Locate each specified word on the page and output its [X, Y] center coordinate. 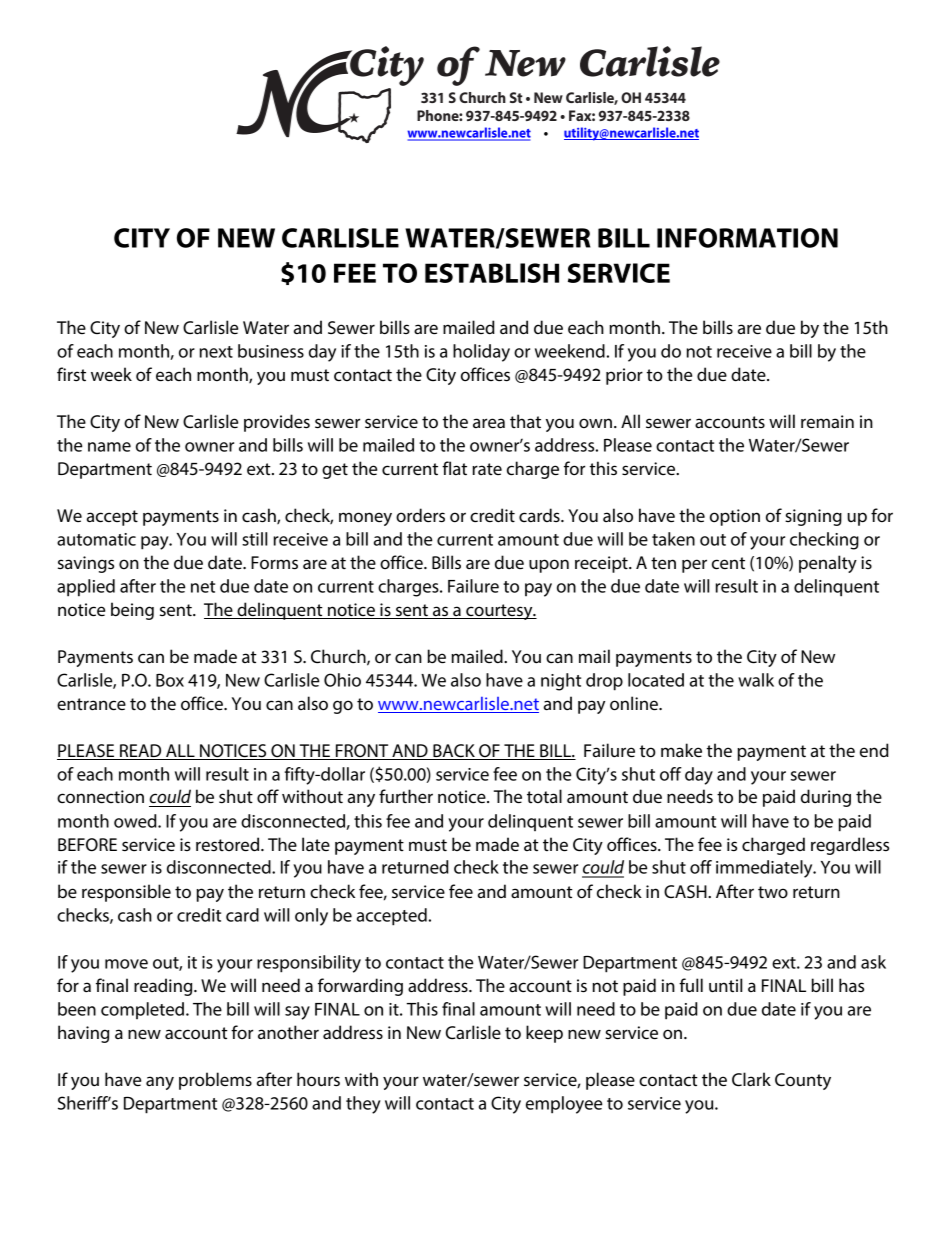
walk [756, 680]
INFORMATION [747, 238]
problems [215, 1081]
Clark [751, 1079]
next [216, 352]
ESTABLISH [492, 273]
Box [170, 680]
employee [564, 1105]
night [561, 682]
